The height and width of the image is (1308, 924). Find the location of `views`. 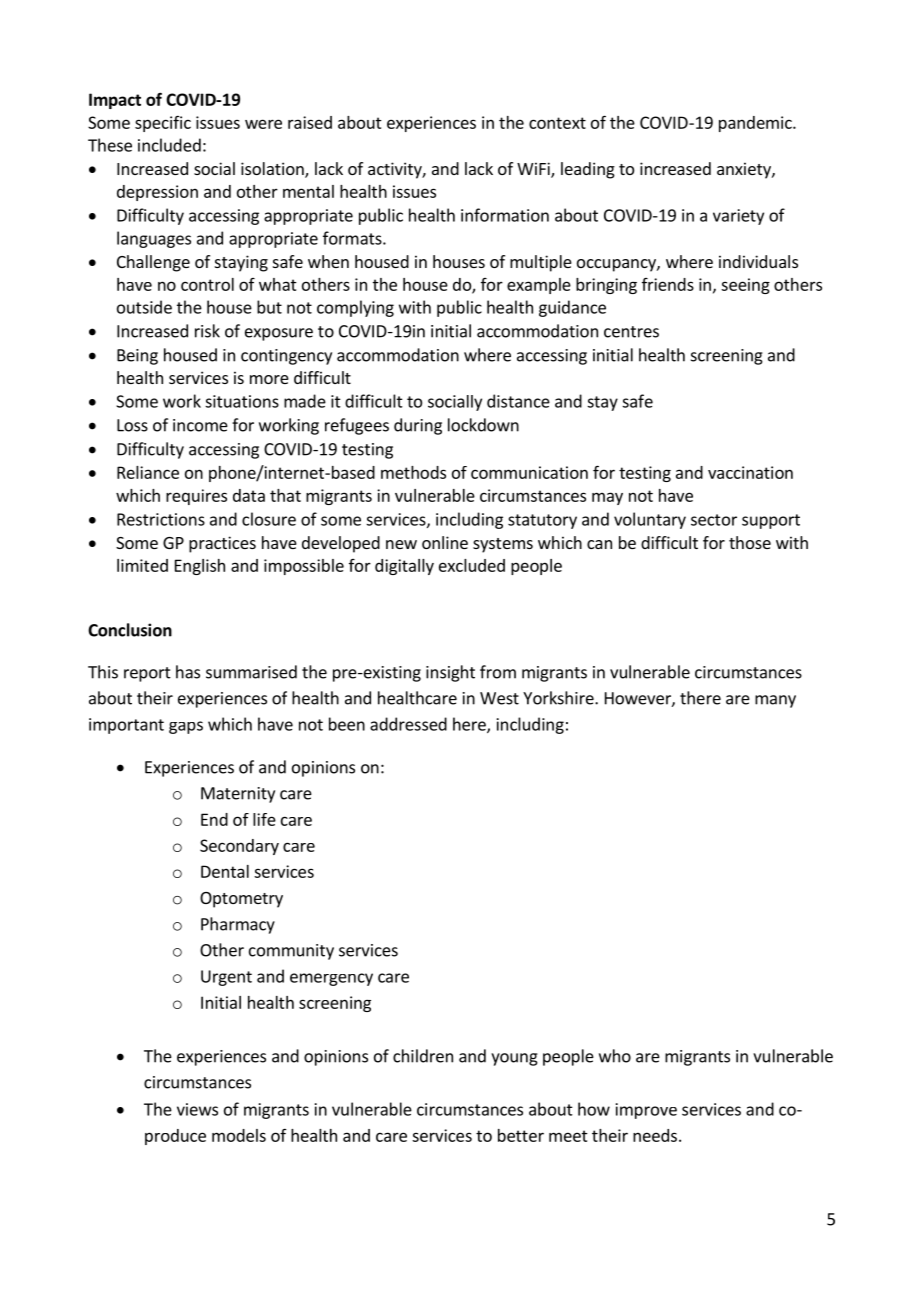

views is located at coordinates (197, 1109).
